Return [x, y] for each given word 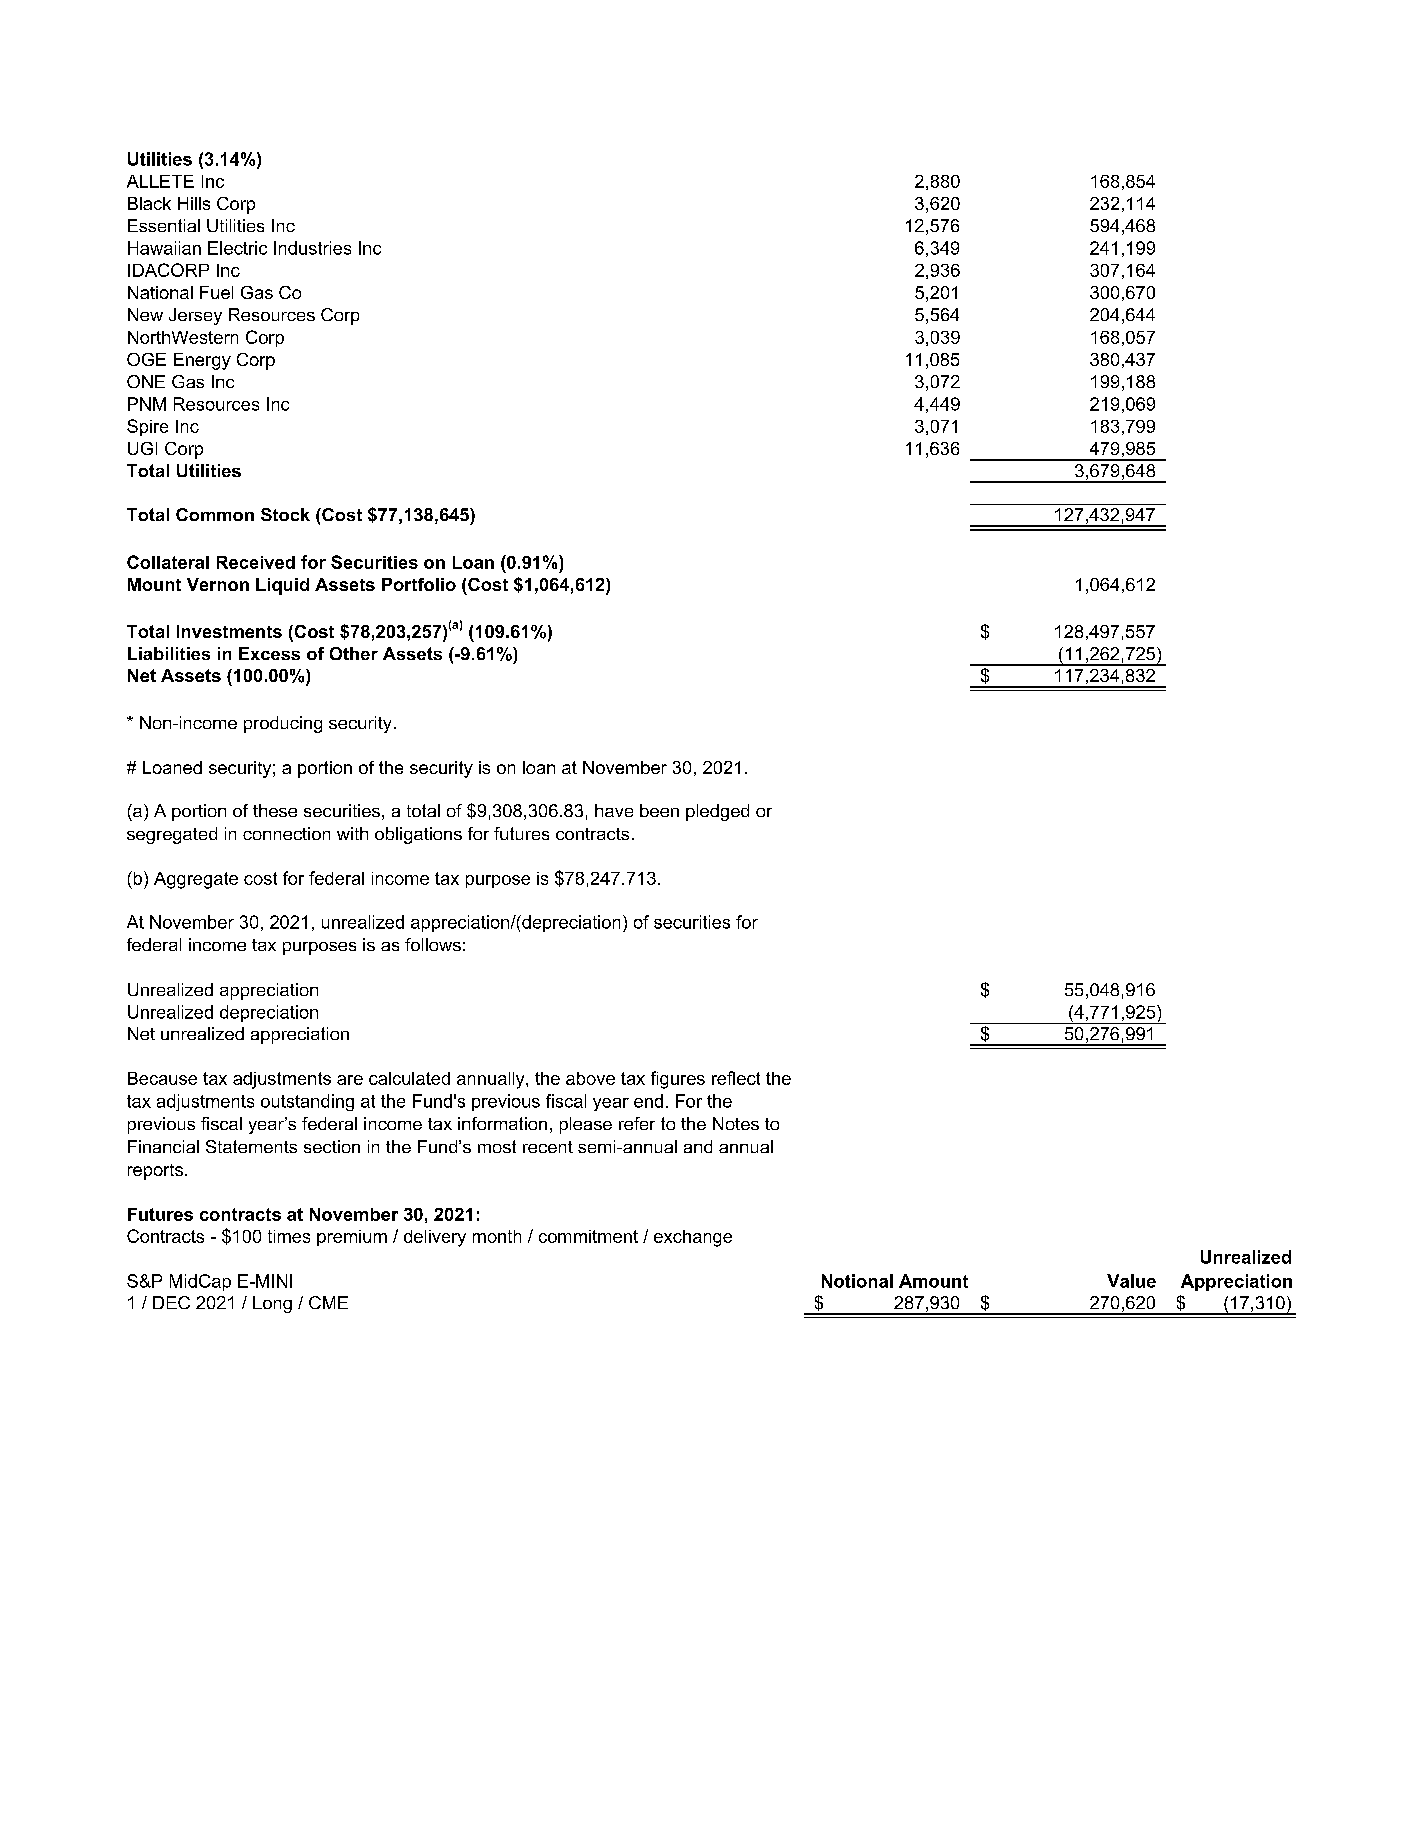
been [659, 810]
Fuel [216, 292]
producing [283, 724]
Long [272, 1304]
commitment [588, 1236]
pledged [717, 812]
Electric [237, 248]
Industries [312, 248]
